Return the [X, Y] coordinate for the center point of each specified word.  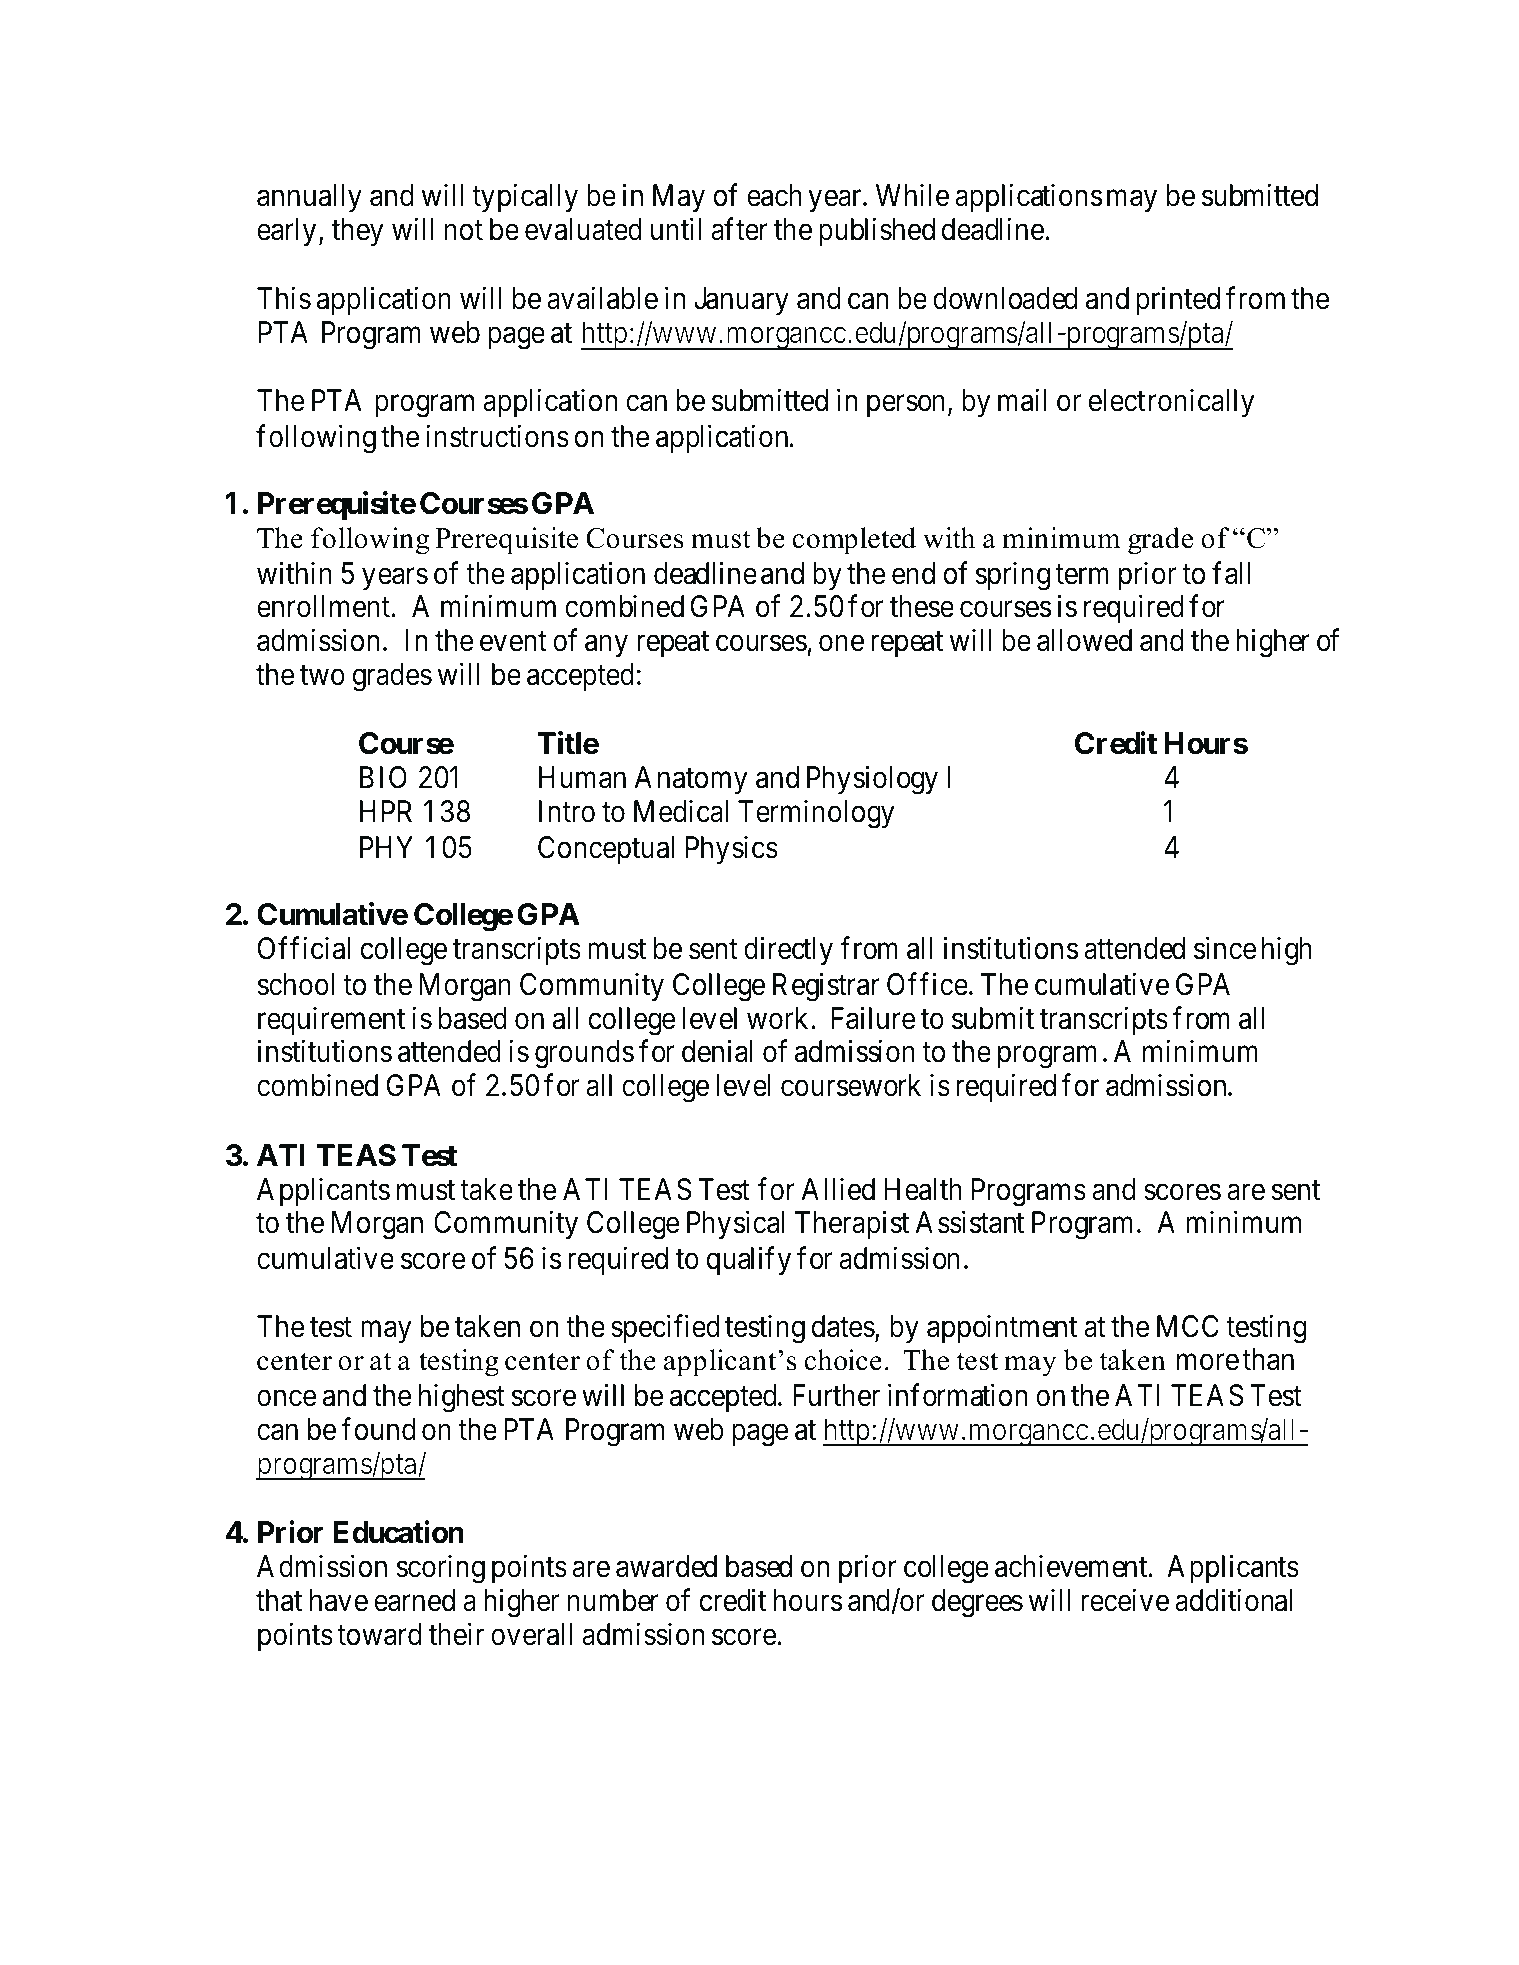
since [1225, 948]
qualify [749, 1261]
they [357, 232]
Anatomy [691, 780]
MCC [1188, 1326]
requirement [331, 1020]
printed [1178, 301]
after [739, 229]
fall [1231, 573]
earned [414, 1600]
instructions [497, 436]
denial [717, 1051]
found [378, 1429]
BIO [383, 777]
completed [854, 541]
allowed [1084, 640]
